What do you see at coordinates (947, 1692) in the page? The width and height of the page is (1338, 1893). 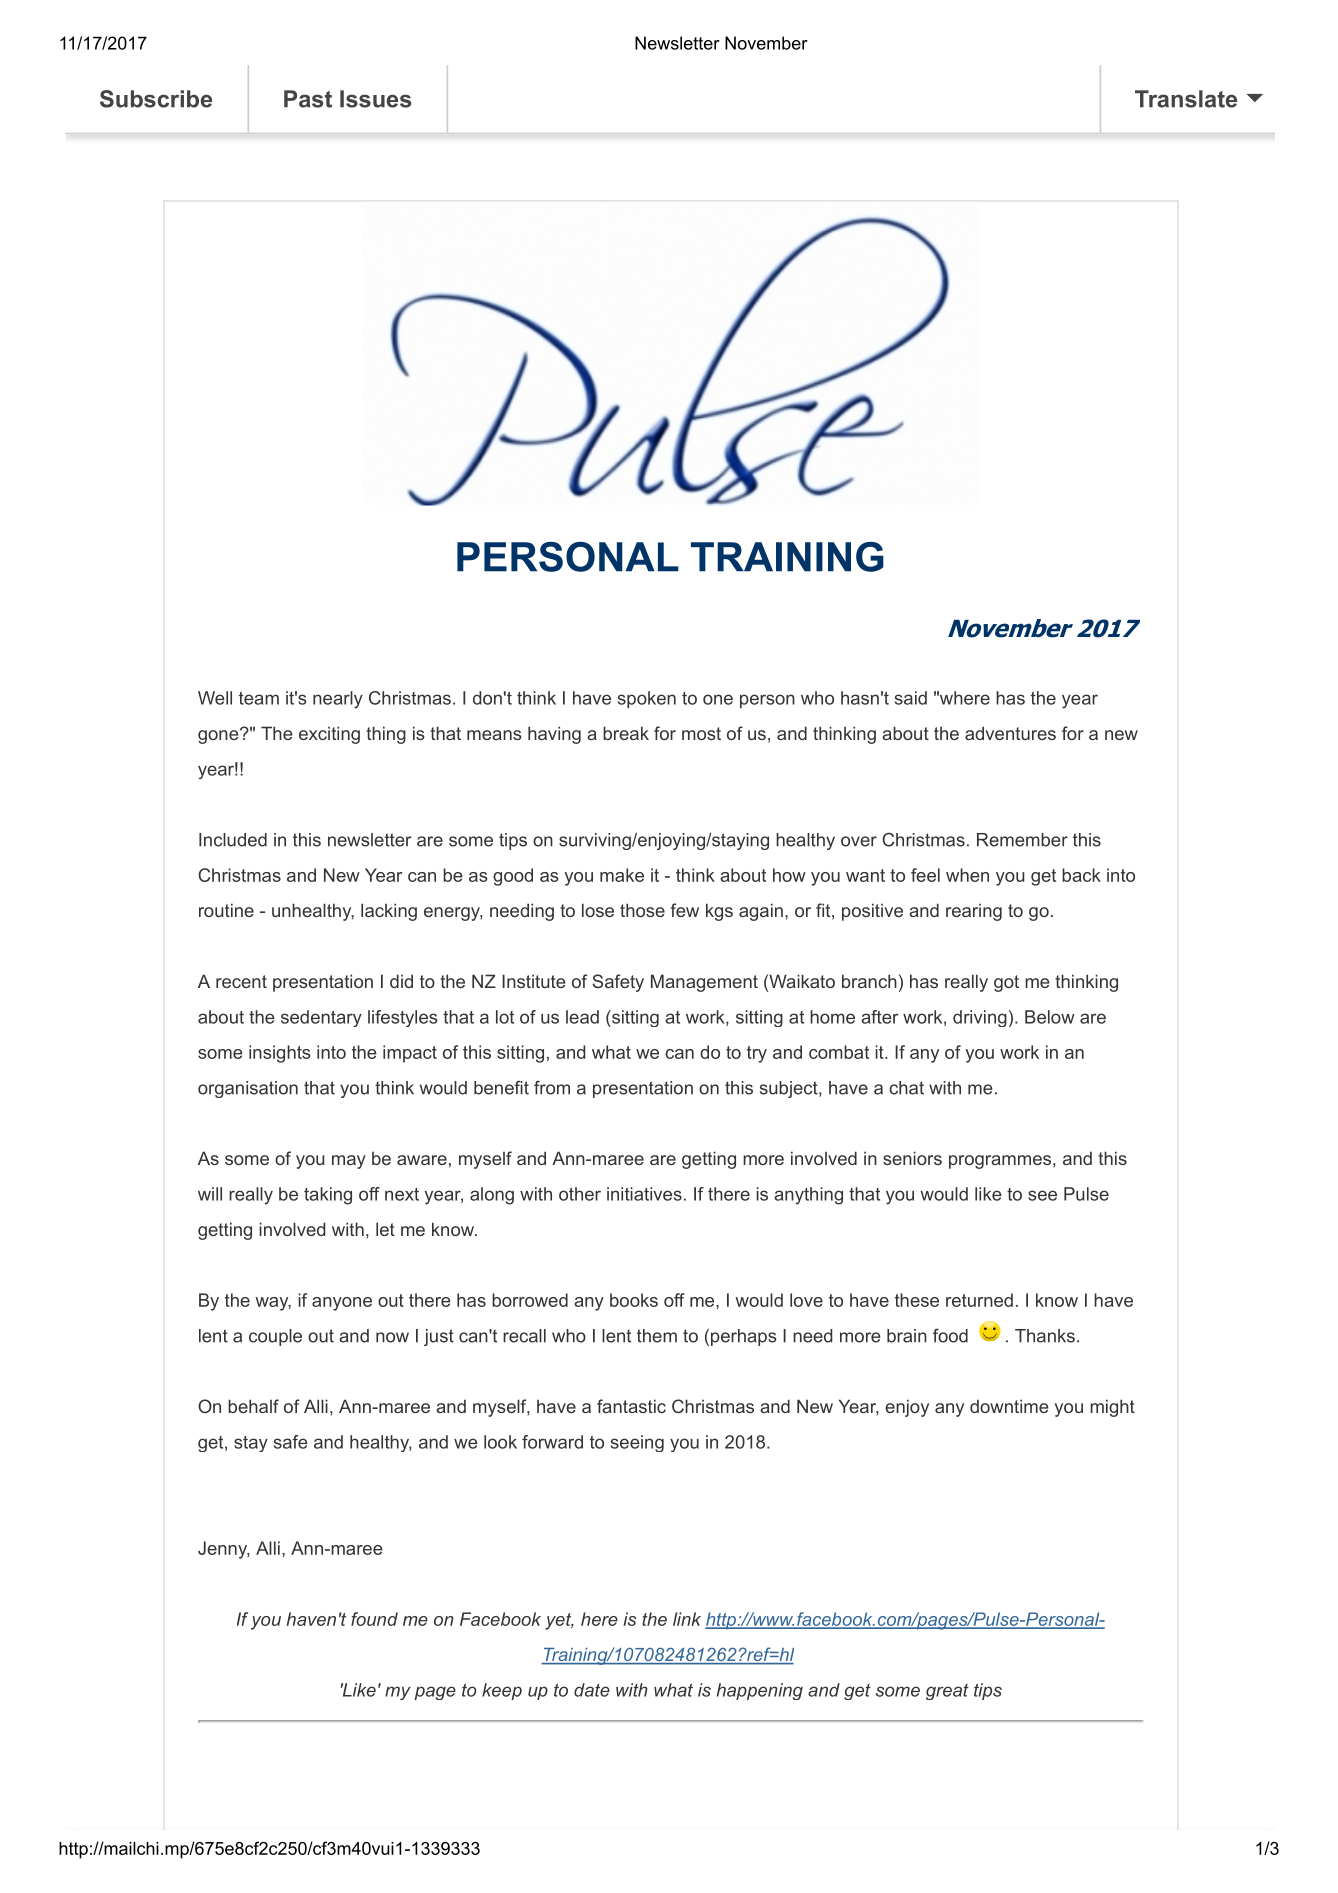 I see `great` at bounding box center [947, 1692].
